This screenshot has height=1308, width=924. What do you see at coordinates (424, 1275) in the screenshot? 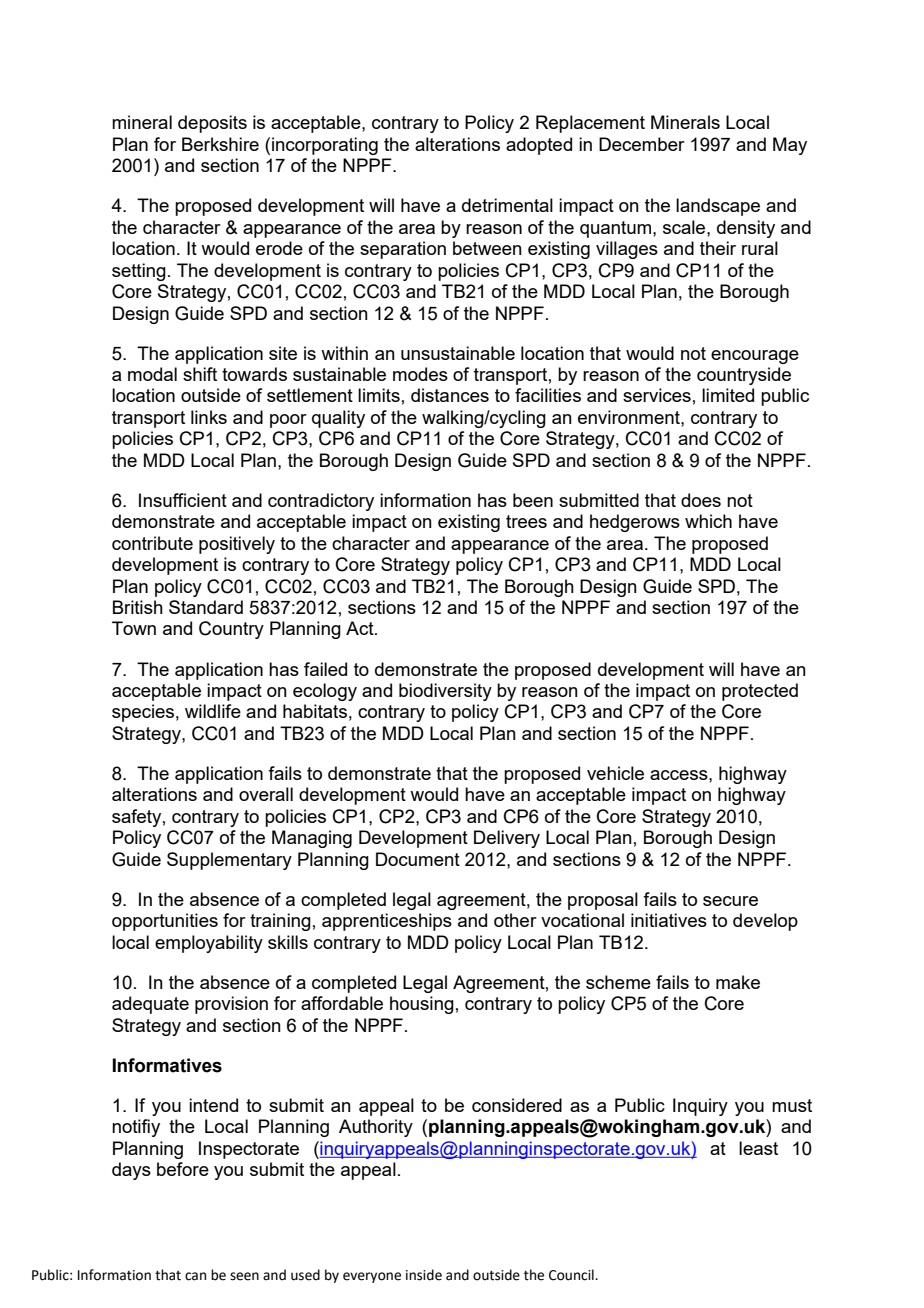
I see `inside` at bounding box center [424, 1275].
